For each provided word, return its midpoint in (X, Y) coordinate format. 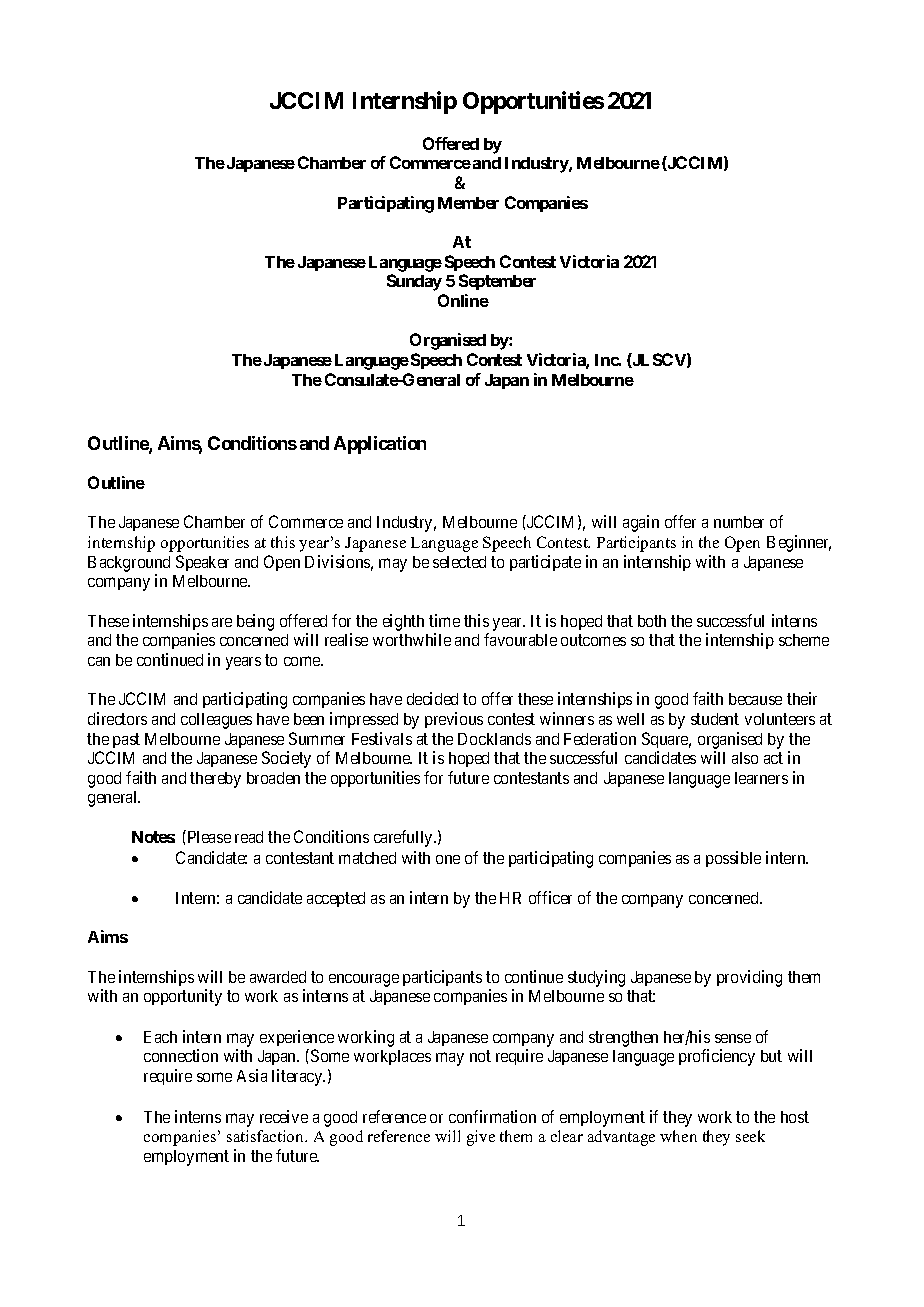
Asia (252, 1075)
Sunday (414, 282)
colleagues (216, 721)
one (448, 859)
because (755, 699)
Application (380, 445)
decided (432, 698)
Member (468, 203)
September (497, 282)
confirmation (492, 1116)
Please (208, 836)
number (739, 522)
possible (733, 859)
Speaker (202, 563)
